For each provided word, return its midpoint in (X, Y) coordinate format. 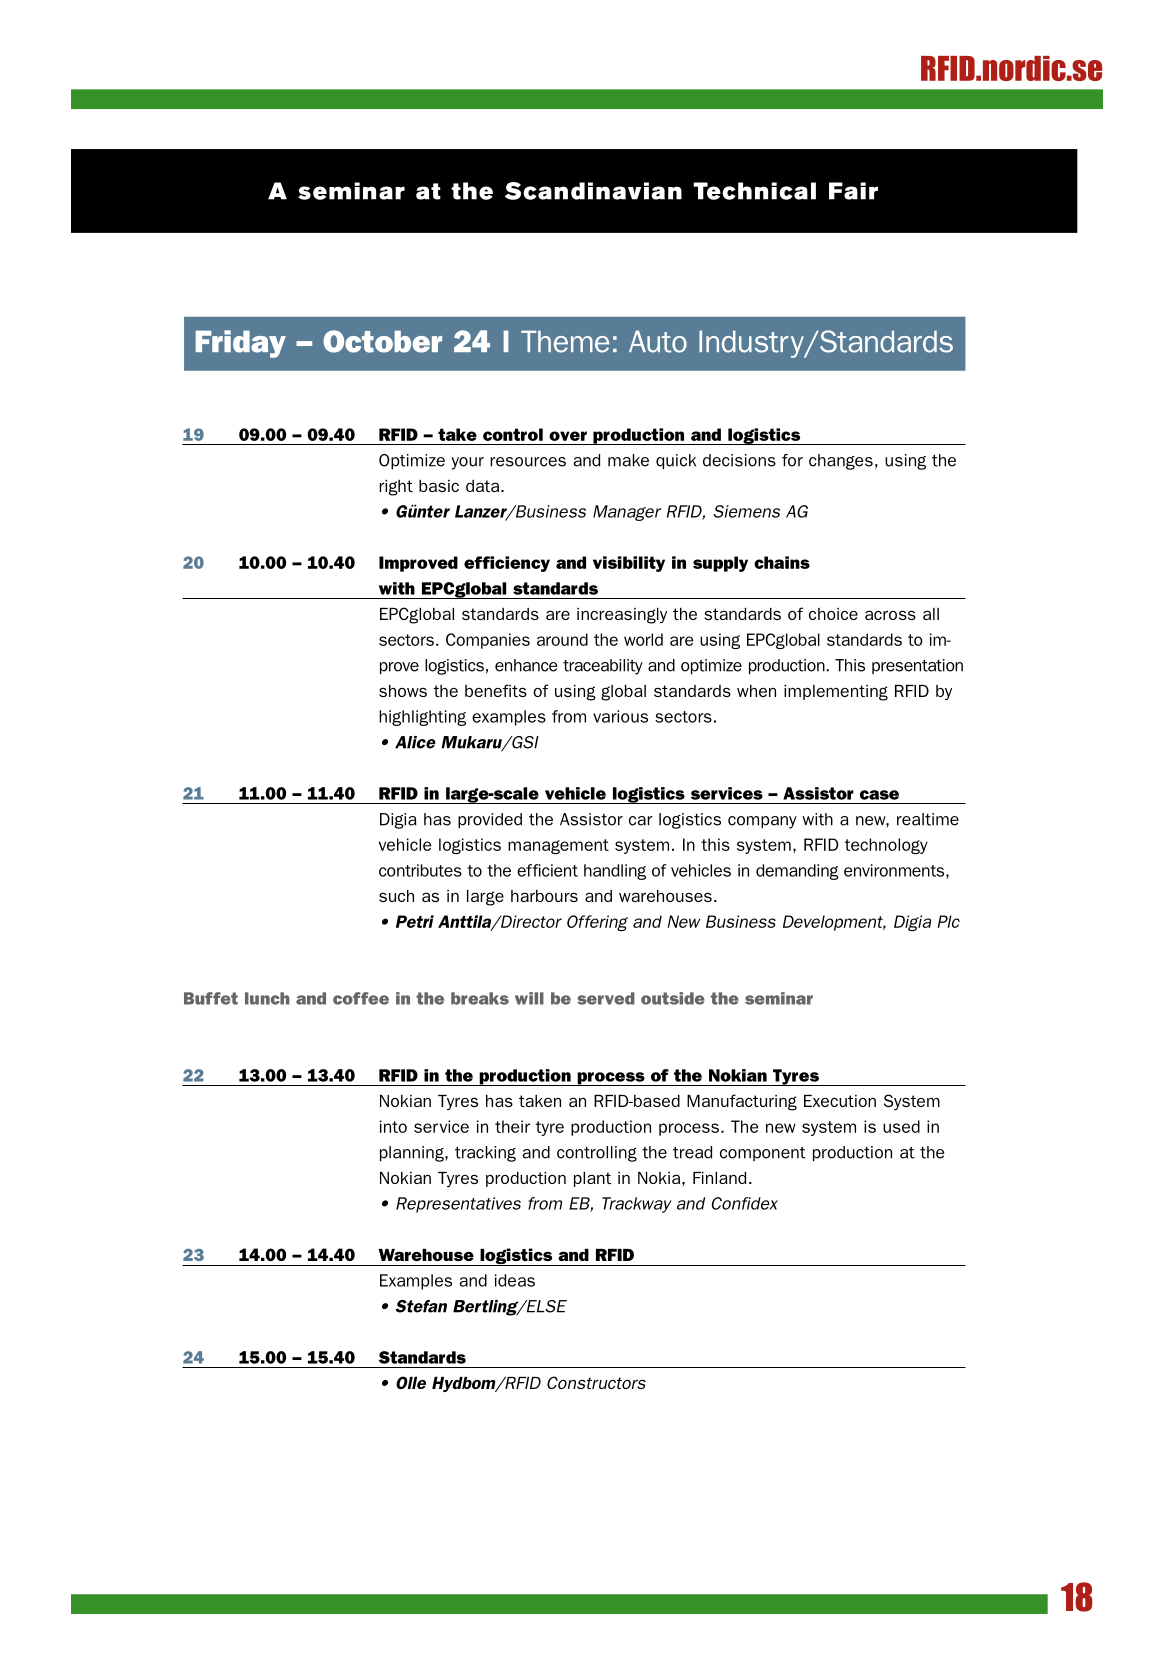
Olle (411, 1382)
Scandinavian (593, 191)
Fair (853, 191)
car (641, 821)
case (879, 795)
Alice (415, 742)
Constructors (596, 1382)
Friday (241, 344)
